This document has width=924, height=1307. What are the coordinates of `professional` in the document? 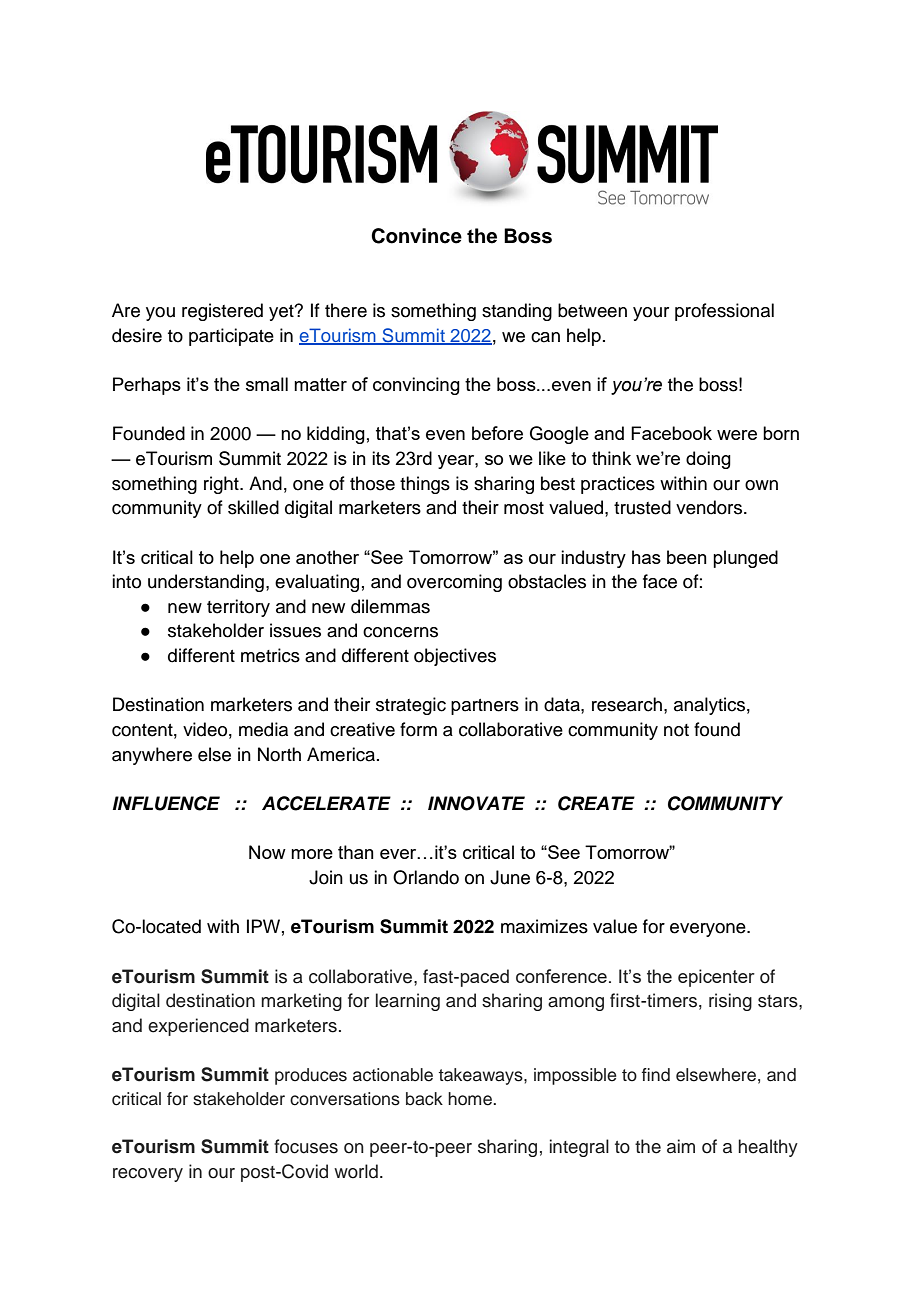 It's located at (724, 312).
